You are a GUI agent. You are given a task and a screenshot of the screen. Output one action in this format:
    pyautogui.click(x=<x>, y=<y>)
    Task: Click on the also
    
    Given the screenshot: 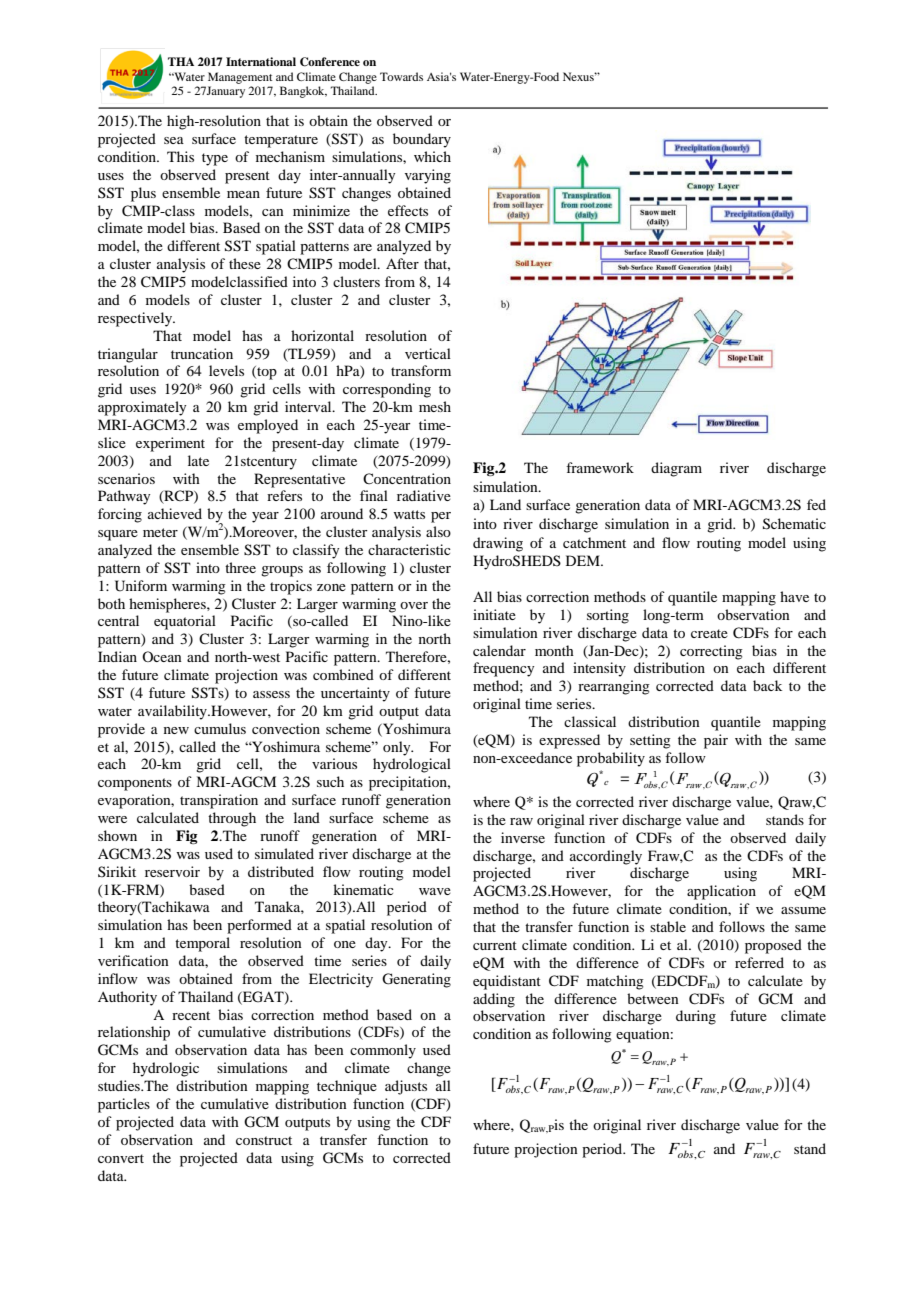 What is the action you would take?
    pyautogui.click(x=438, y=531)
